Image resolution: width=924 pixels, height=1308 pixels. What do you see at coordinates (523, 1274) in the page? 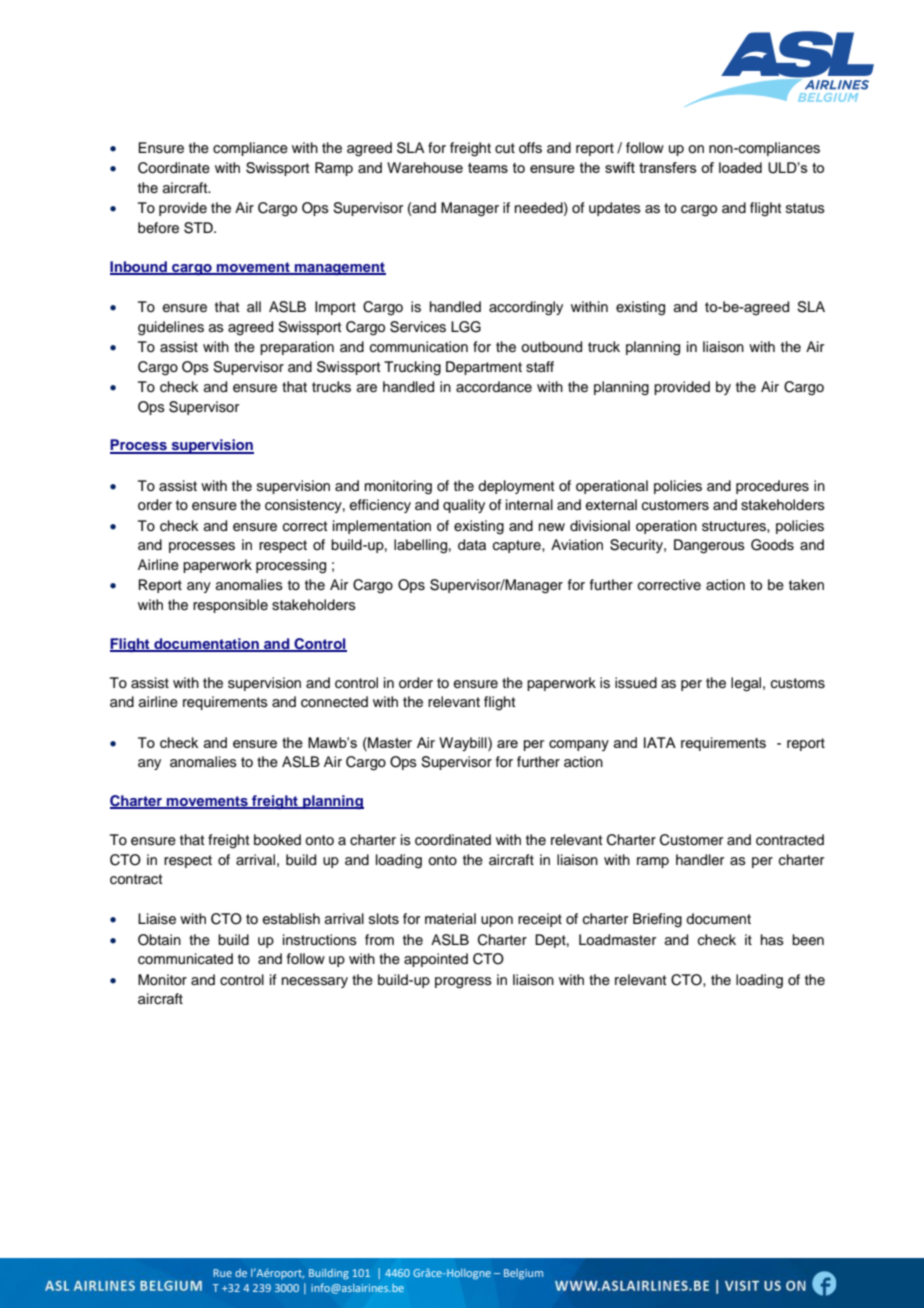
I see `Belgium` at bounding box center [523, 1274].
